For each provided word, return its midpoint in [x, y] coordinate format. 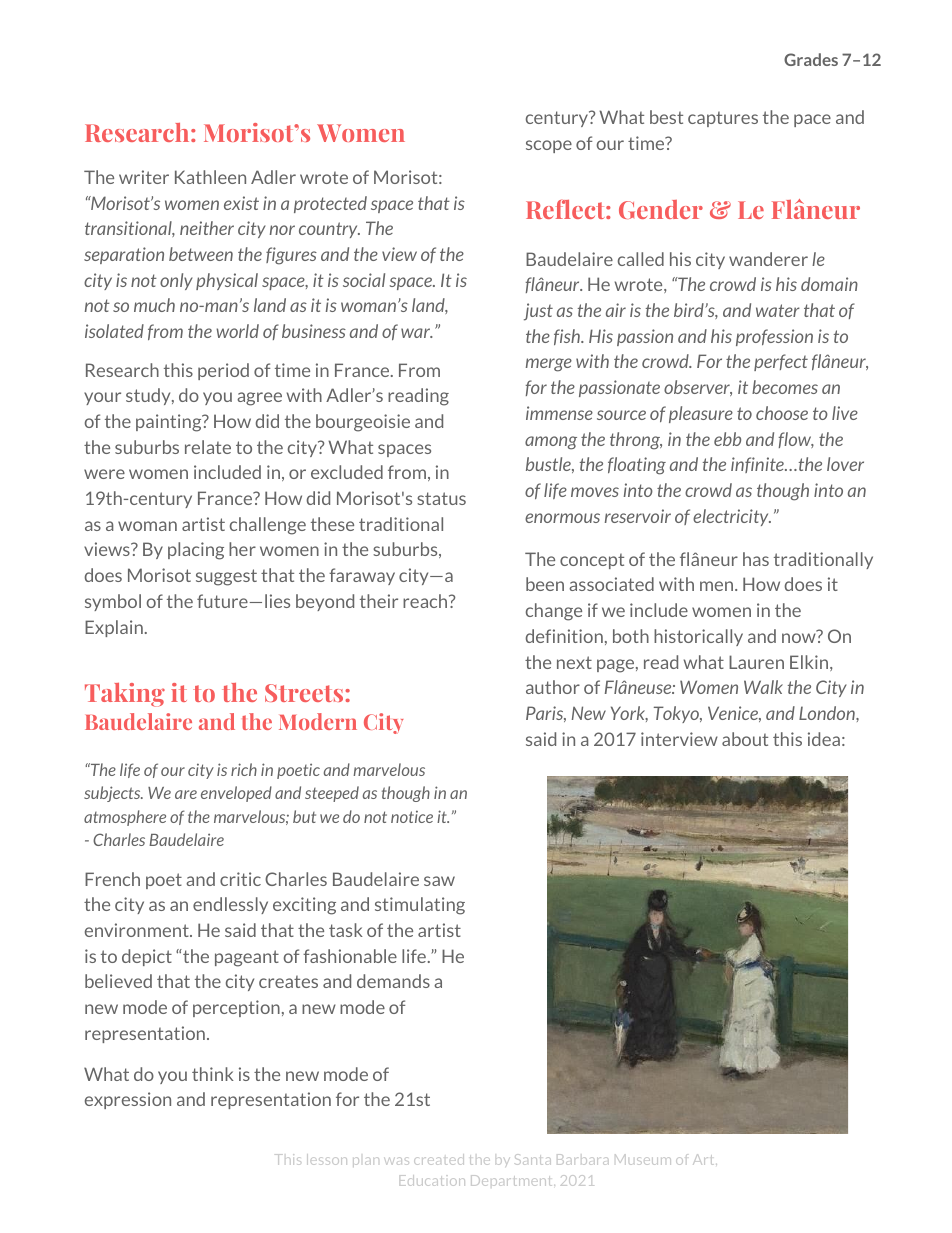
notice [412, 816]
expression [128, 1100]
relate [208, 447]
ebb [727, 439]
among [551, 443]
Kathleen [210, 177]
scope [549, 146]
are [186, 794]
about [745, 739]
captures [723, 119]
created [439, 1159]
